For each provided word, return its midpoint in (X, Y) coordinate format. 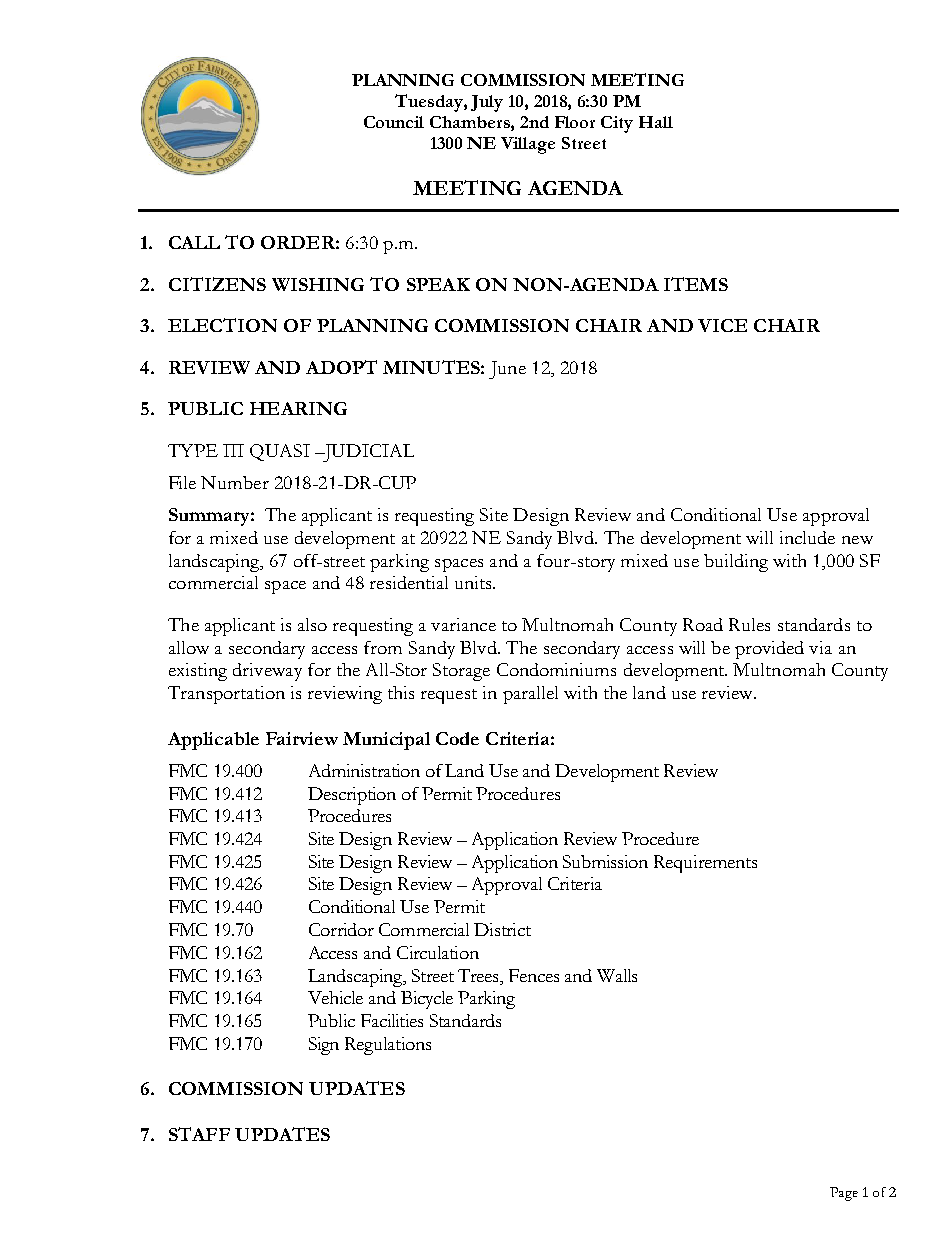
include (807, 537)
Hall (656, 122)
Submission (605, 861)
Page (844, 1194)
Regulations (388, 1046)
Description (352, 796)
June (507, 370)
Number (235, 482)
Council (394, 122)
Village (528, 145)
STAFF (199, 1134)
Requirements (705, 864)
